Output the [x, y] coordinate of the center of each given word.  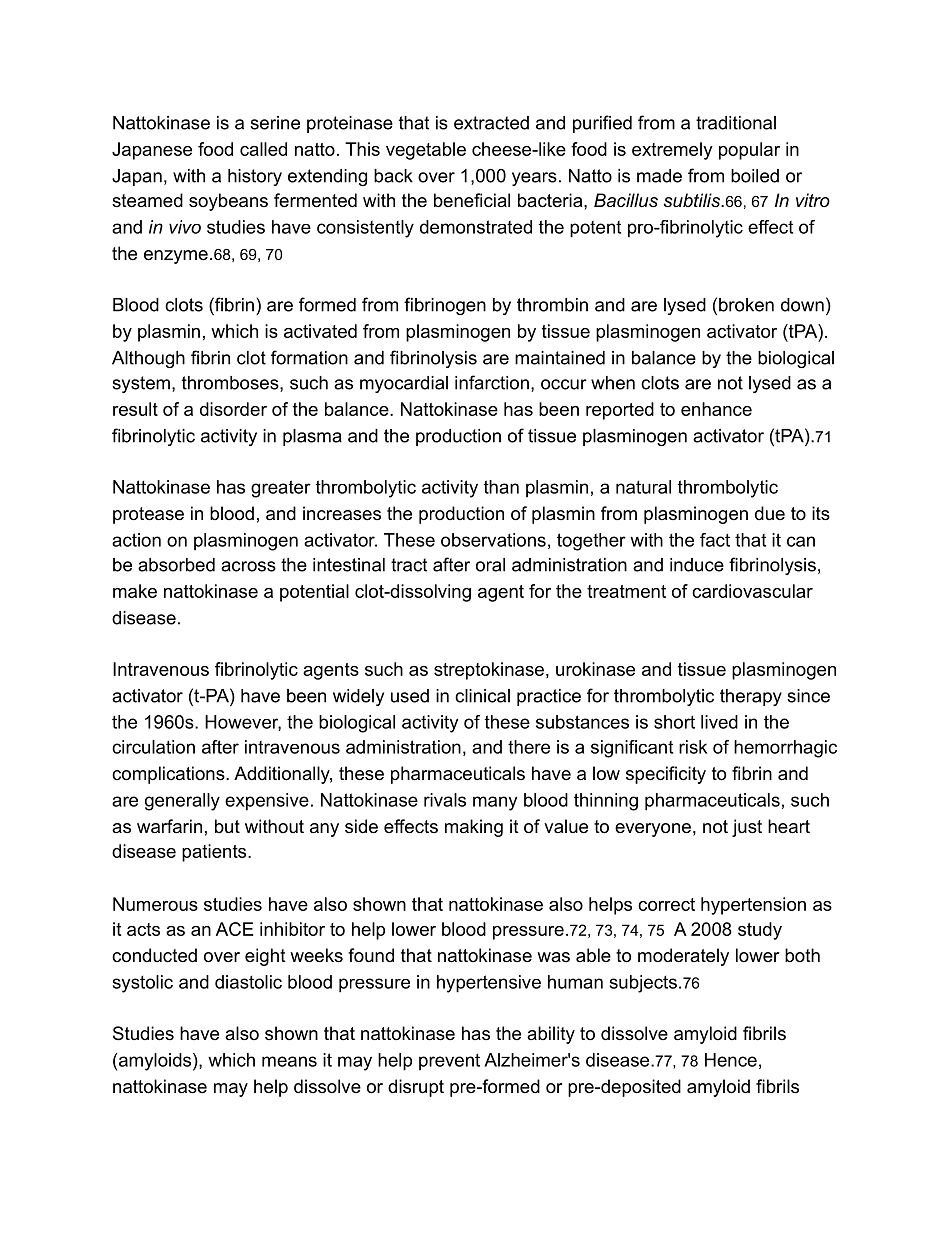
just [747, 828]
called [263, 149]
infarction [492, 382]
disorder [233, 409]
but [227, 826]
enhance [716, 409]
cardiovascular [752, 591]
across [248, 566]
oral [490, 565]
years [534, 179]
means [289, 1061]
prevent [449, 1062]
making [474, 828]
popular [749, 151]
